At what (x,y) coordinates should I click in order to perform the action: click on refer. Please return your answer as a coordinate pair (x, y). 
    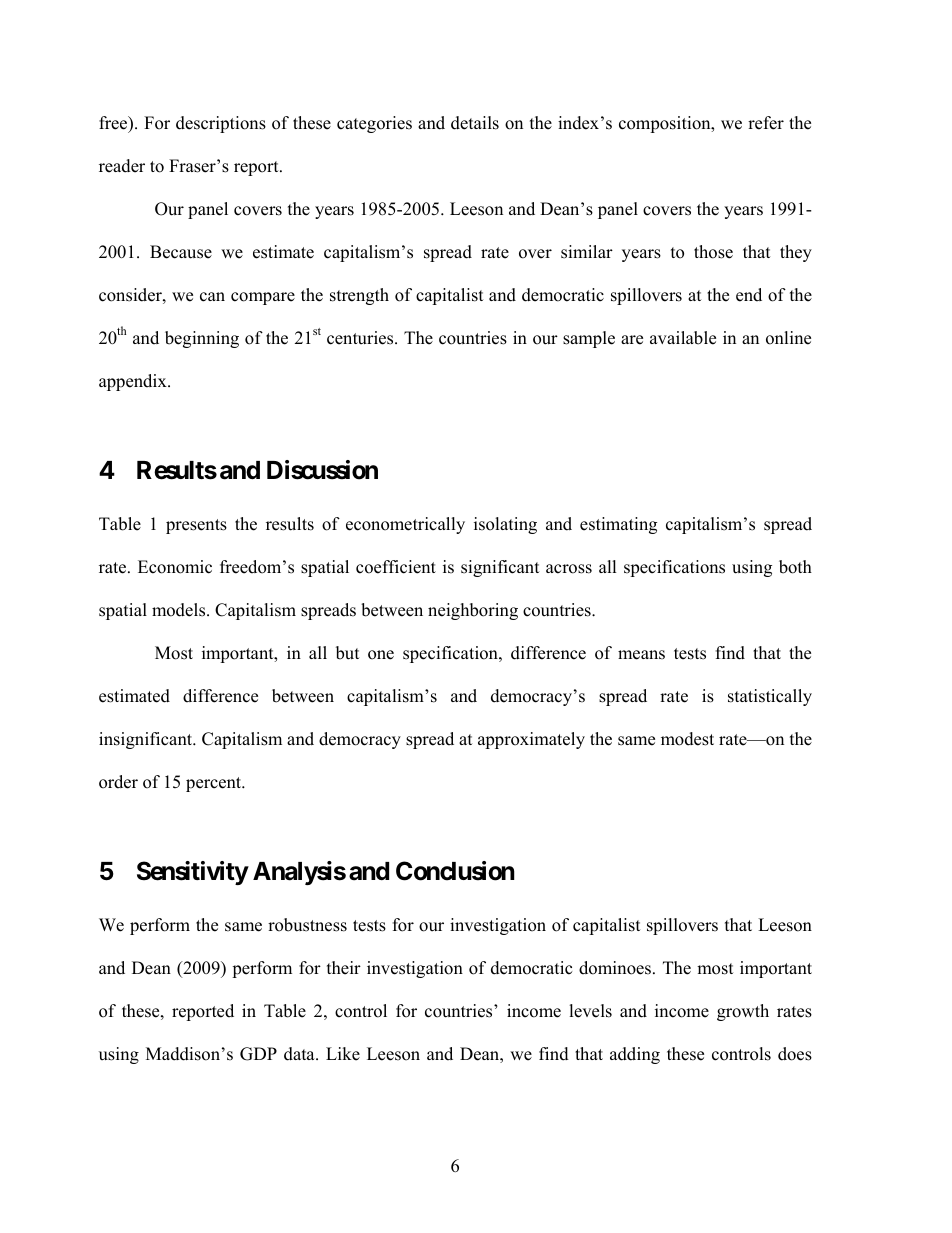
    Looking at the image, I should click on (766, 123).
